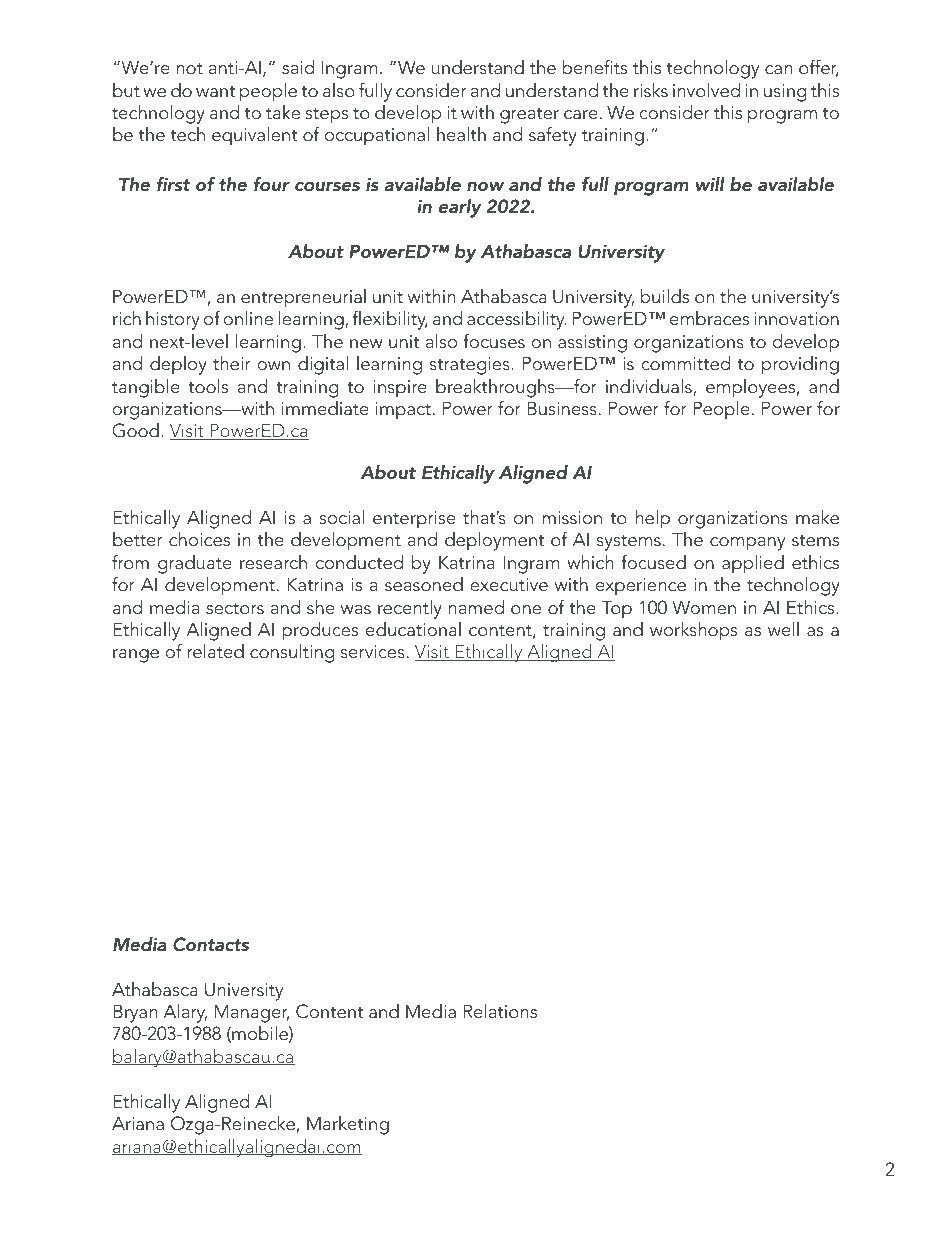 This screenshot has height=1233, width=952. What do you see at coordinates (461, 134) in the screenshot?
I see `health` at bounding box center [461, 134].
